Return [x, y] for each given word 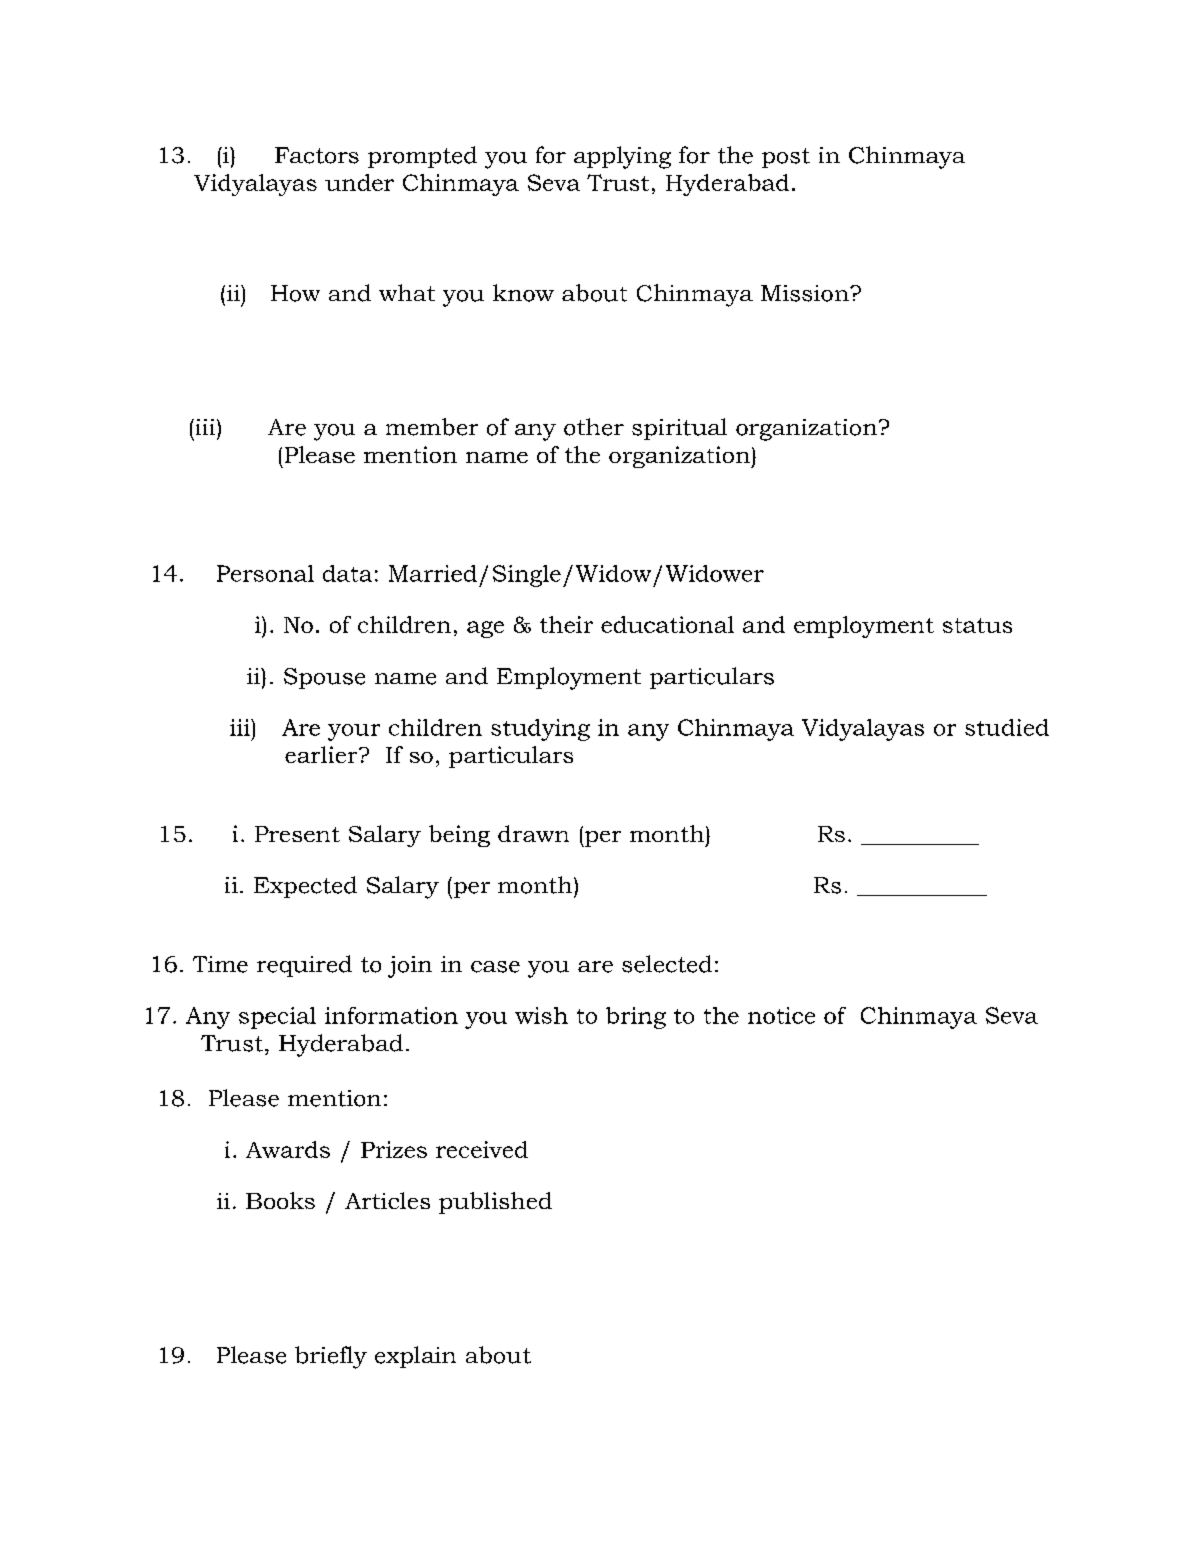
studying [540, 730]
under [359, 182]
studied [1007, 727]
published [495, 1203]
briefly [331, 1357]
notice [781, 1015]
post [786, 158]
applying [622, 157]
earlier [322, 754]
